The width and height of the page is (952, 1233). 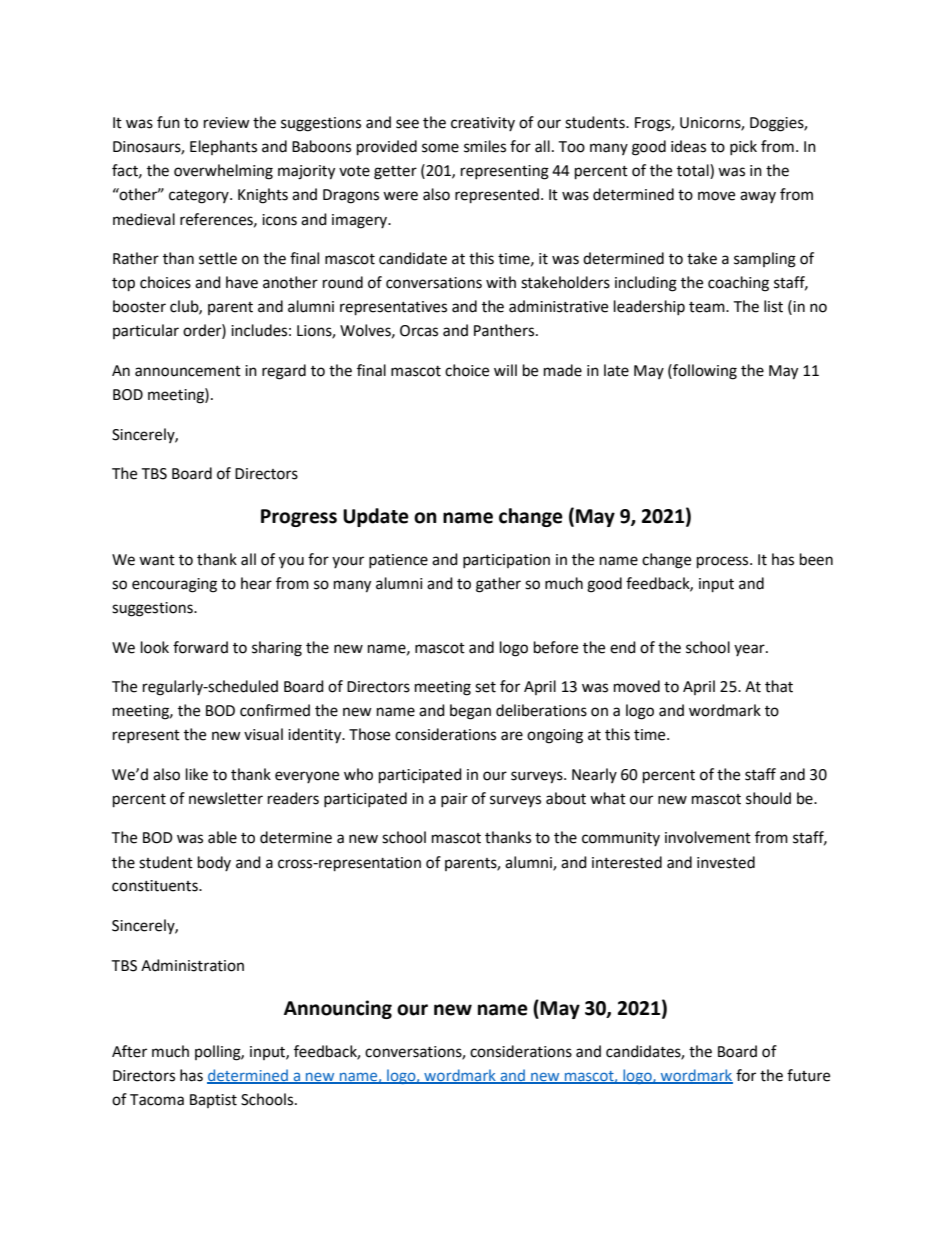 I want to click on pick, so click(x=743, y=147).
